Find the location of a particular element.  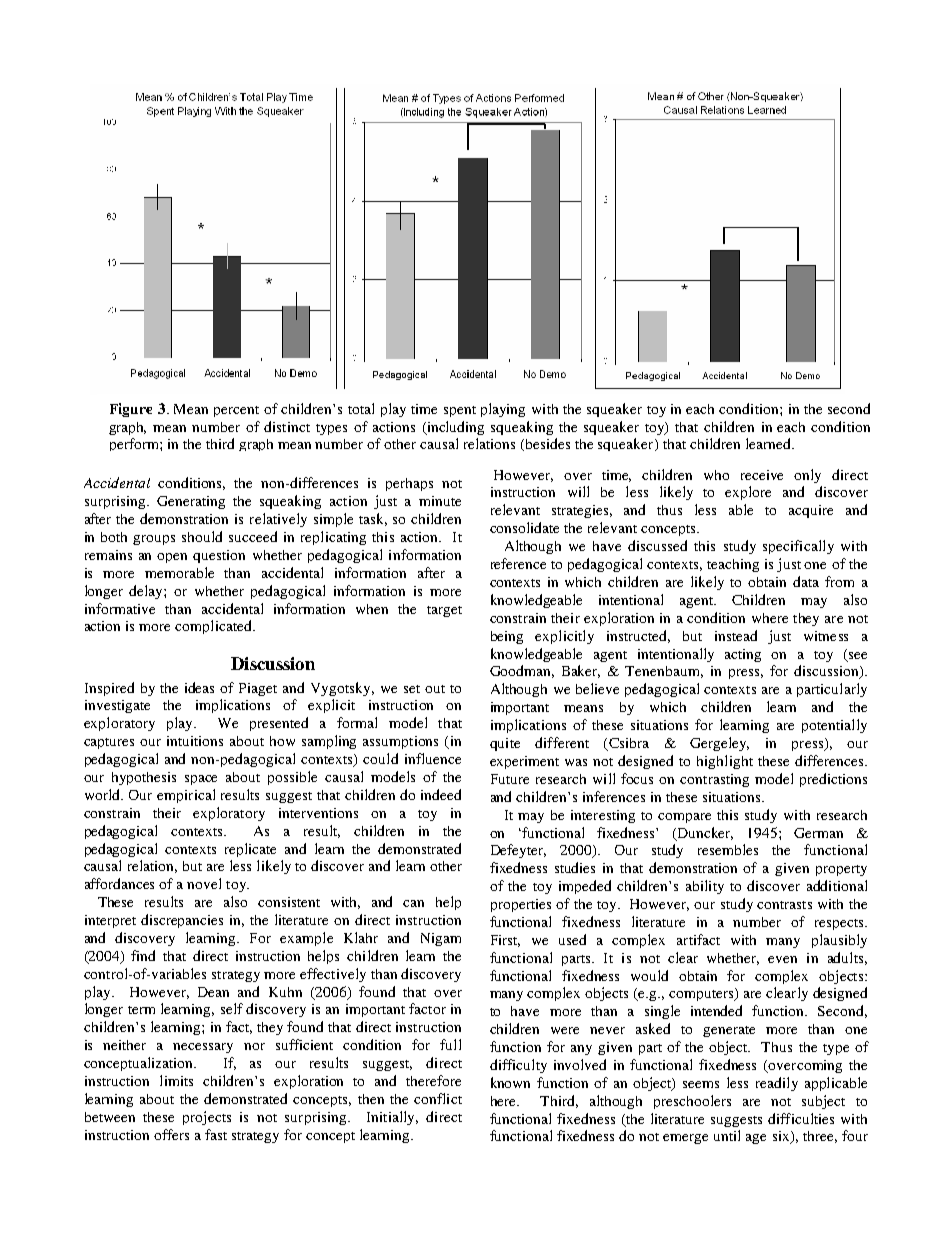

complicated is located at coordinates (214, 627).
